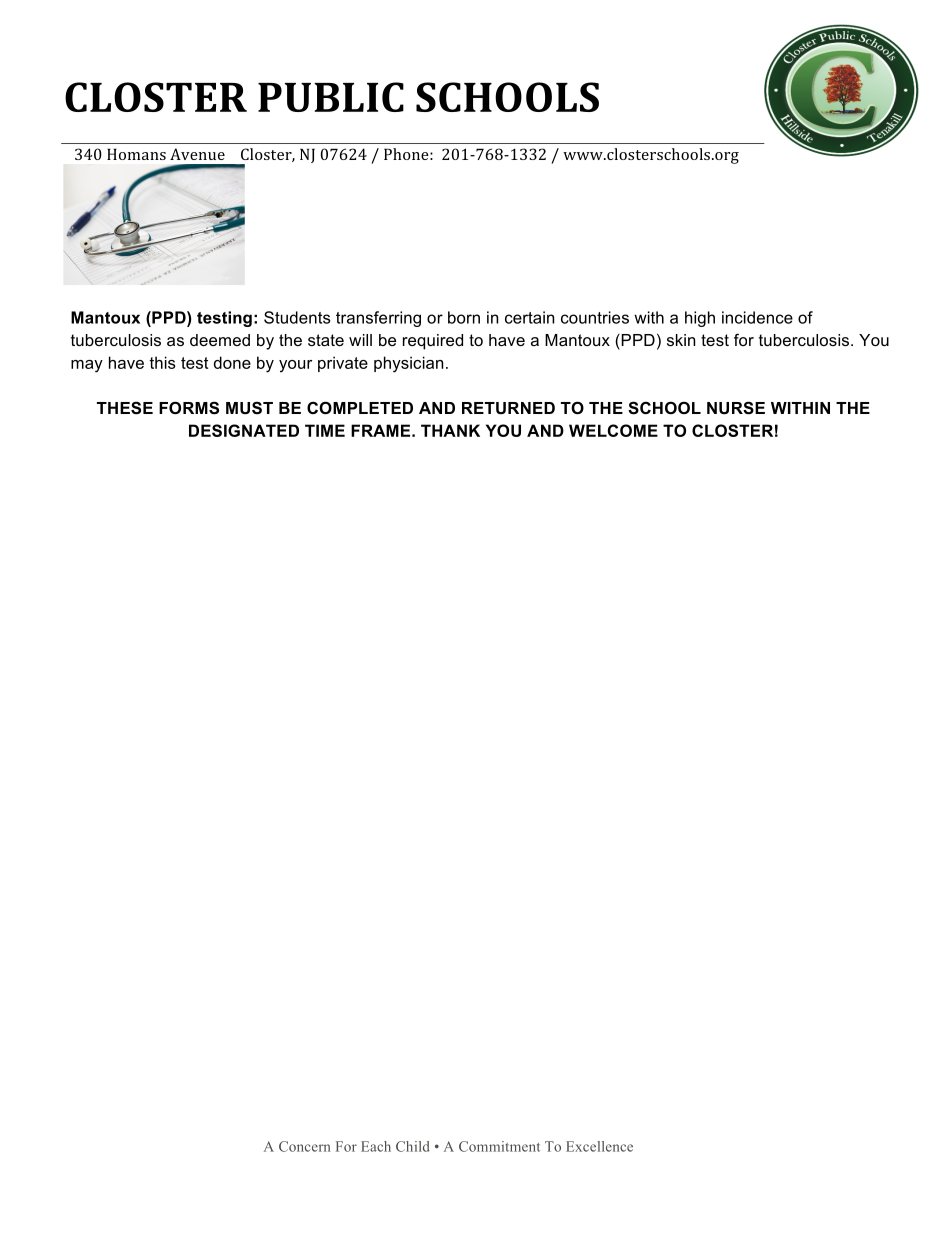  Describe the element at coordinates (305, 1146) in the image. I see `Concern` at that location.
